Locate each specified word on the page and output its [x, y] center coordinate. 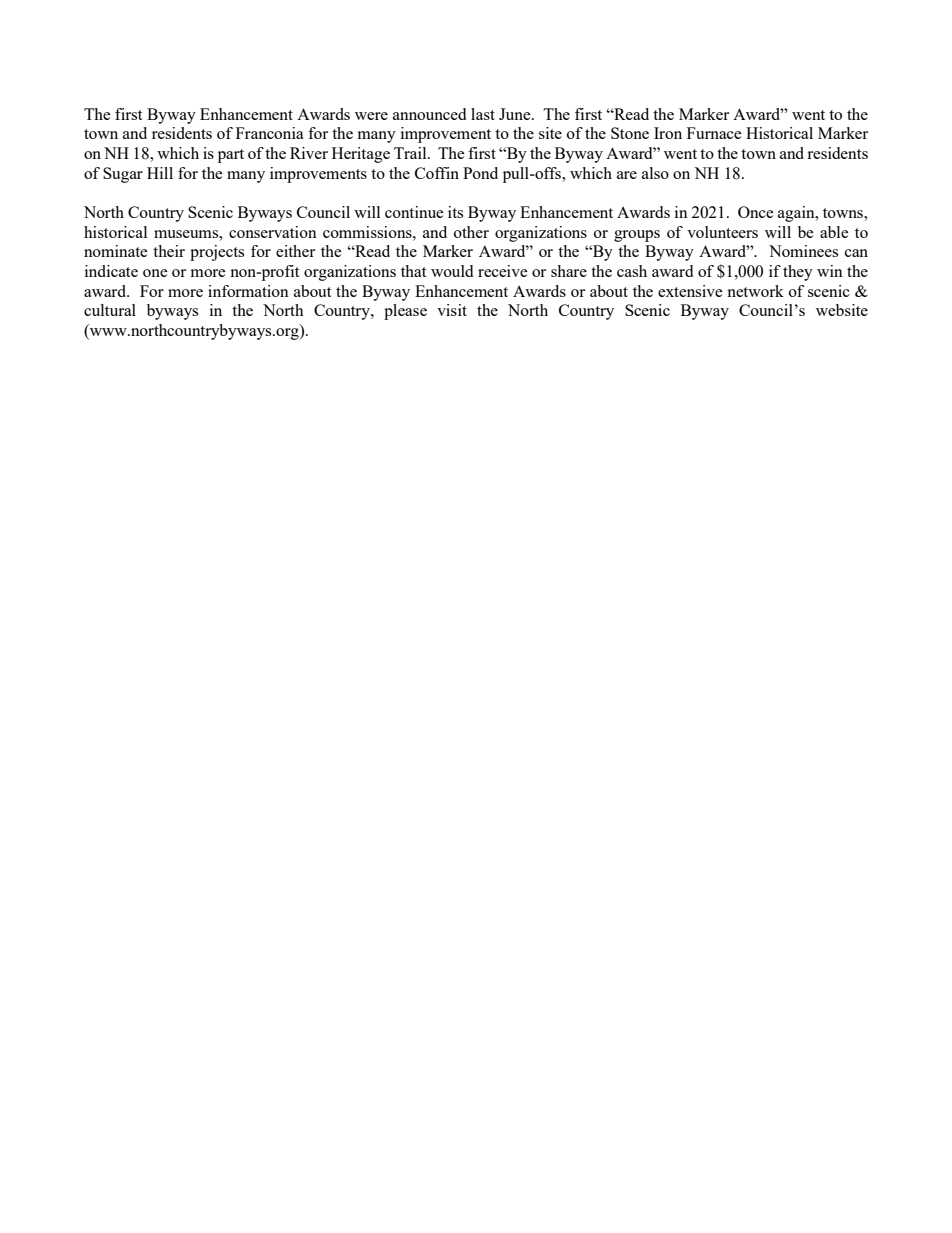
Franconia [270, 133]
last [483, 114]
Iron [668, 133]
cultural [110, 310]
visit [452, 310]
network [755, 291]
